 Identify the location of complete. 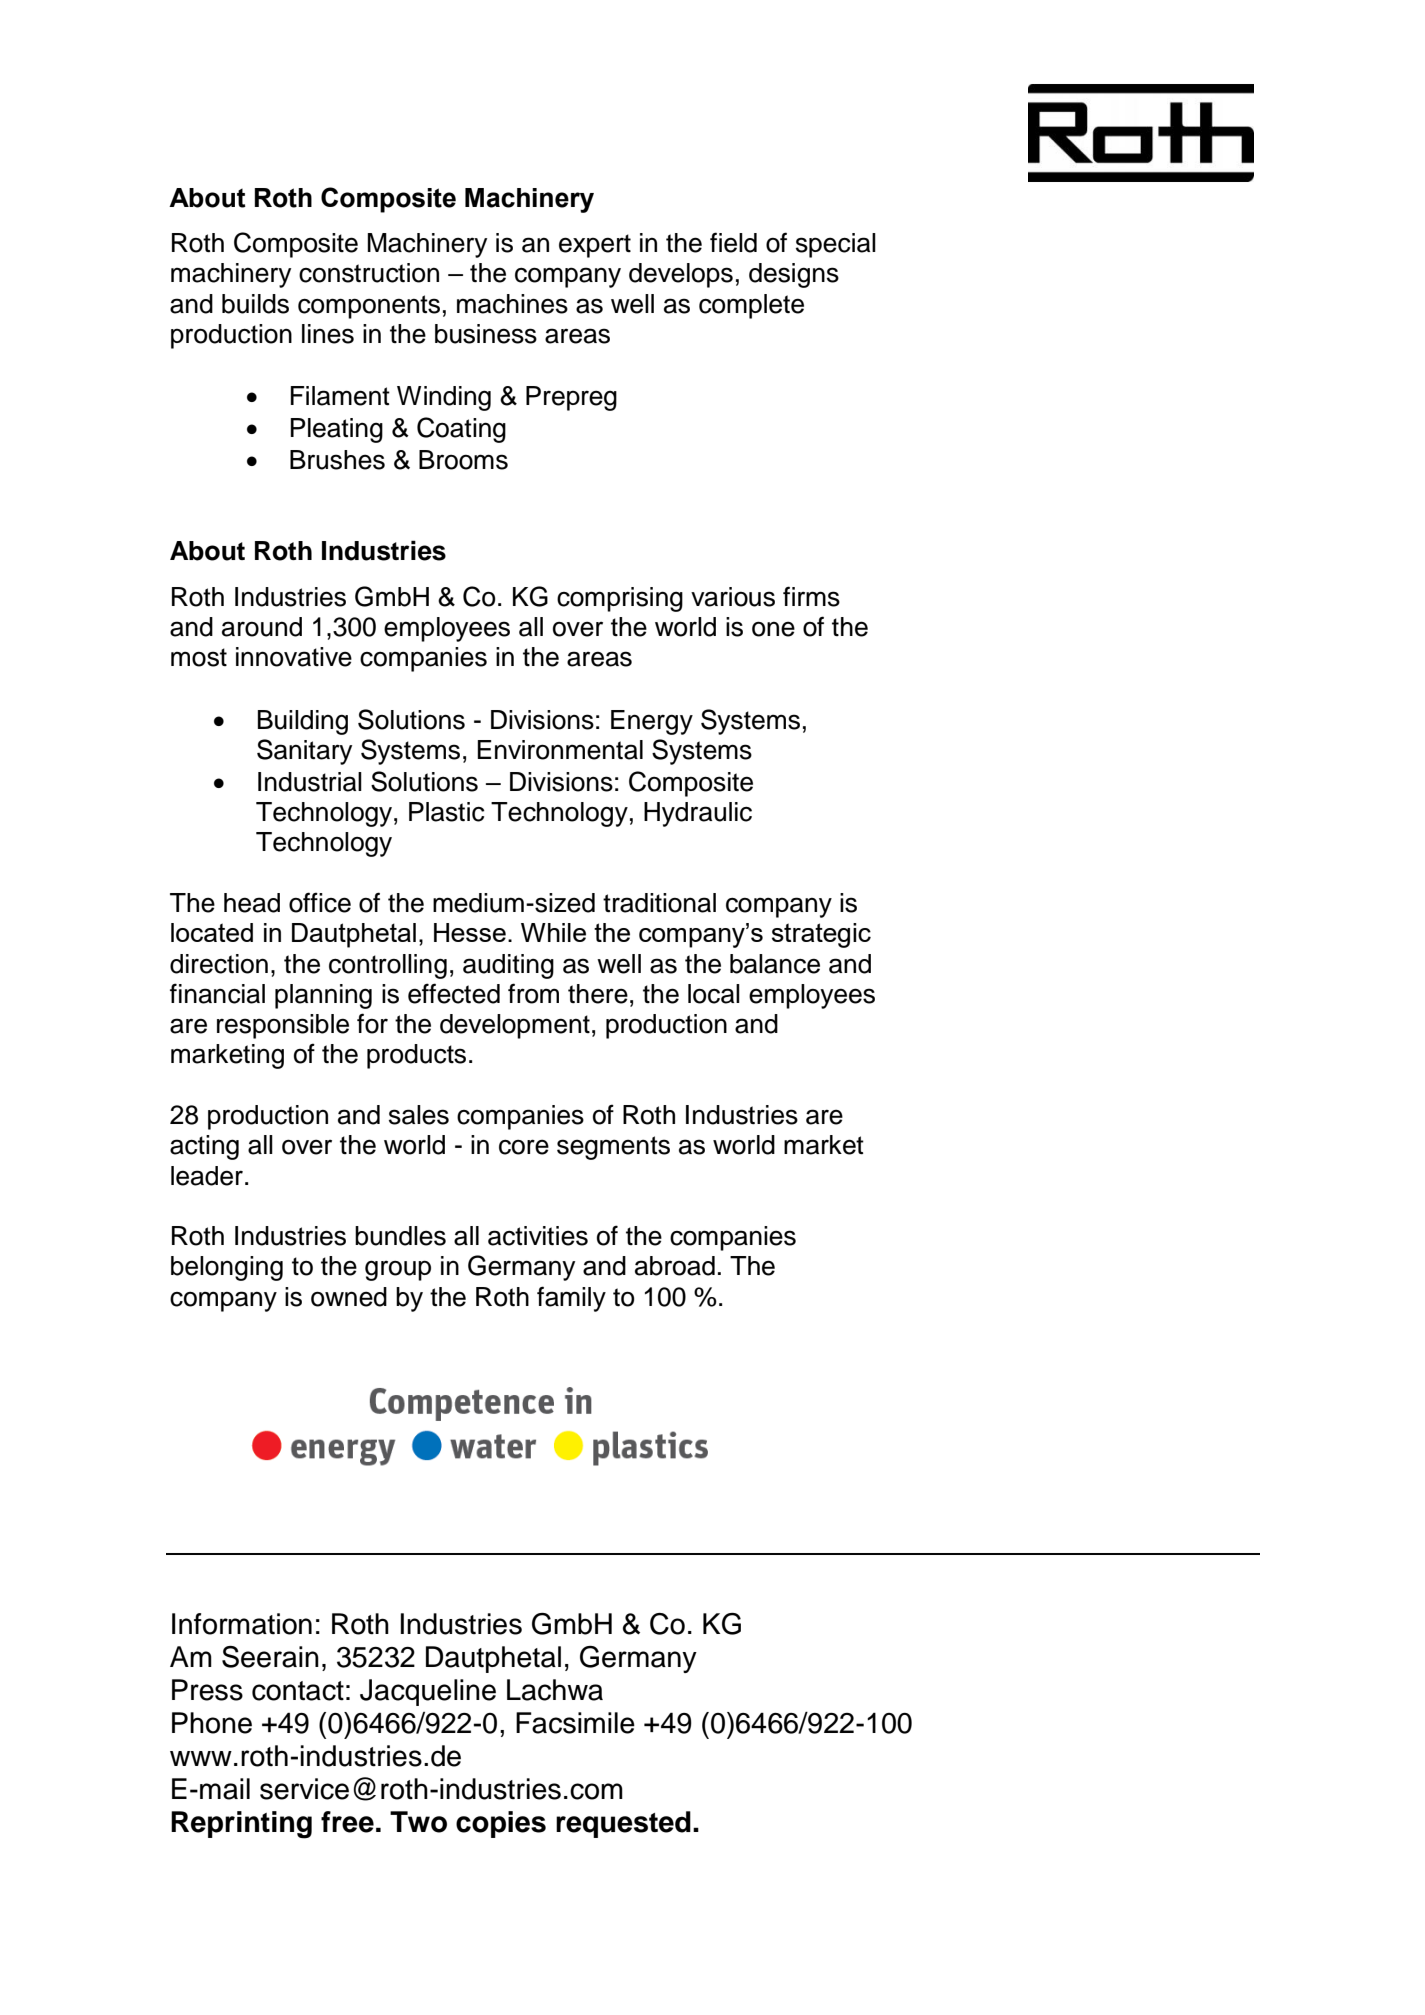
(751, 306).
